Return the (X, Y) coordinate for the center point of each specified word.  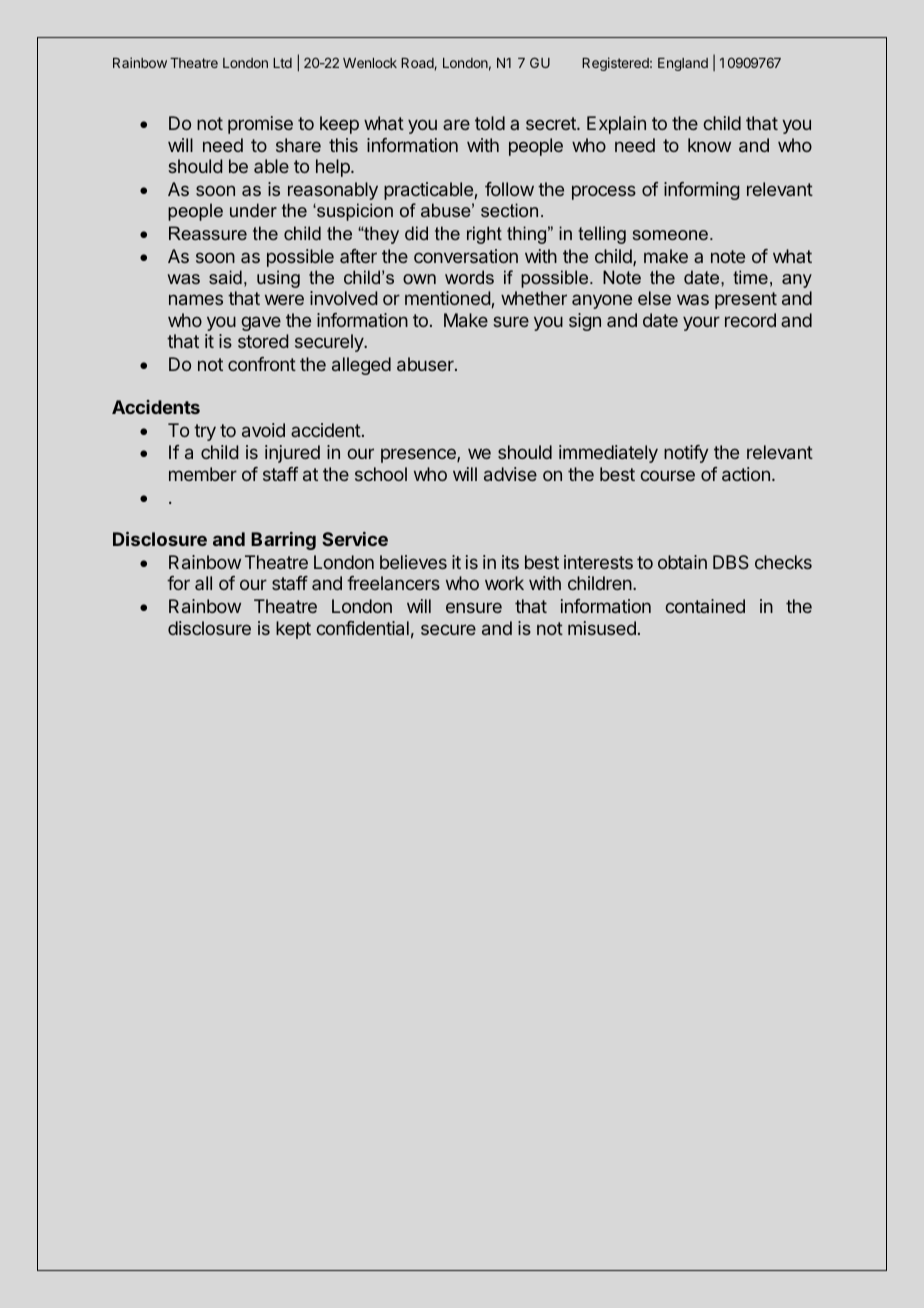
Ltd (282, 63)
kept (293, 630)
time (750, 277)
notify (686, 454)
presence (419, 455)
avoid (263, 430)
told (490, 123)
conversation (466, 256)
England (683, 64)
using (278, 279)
